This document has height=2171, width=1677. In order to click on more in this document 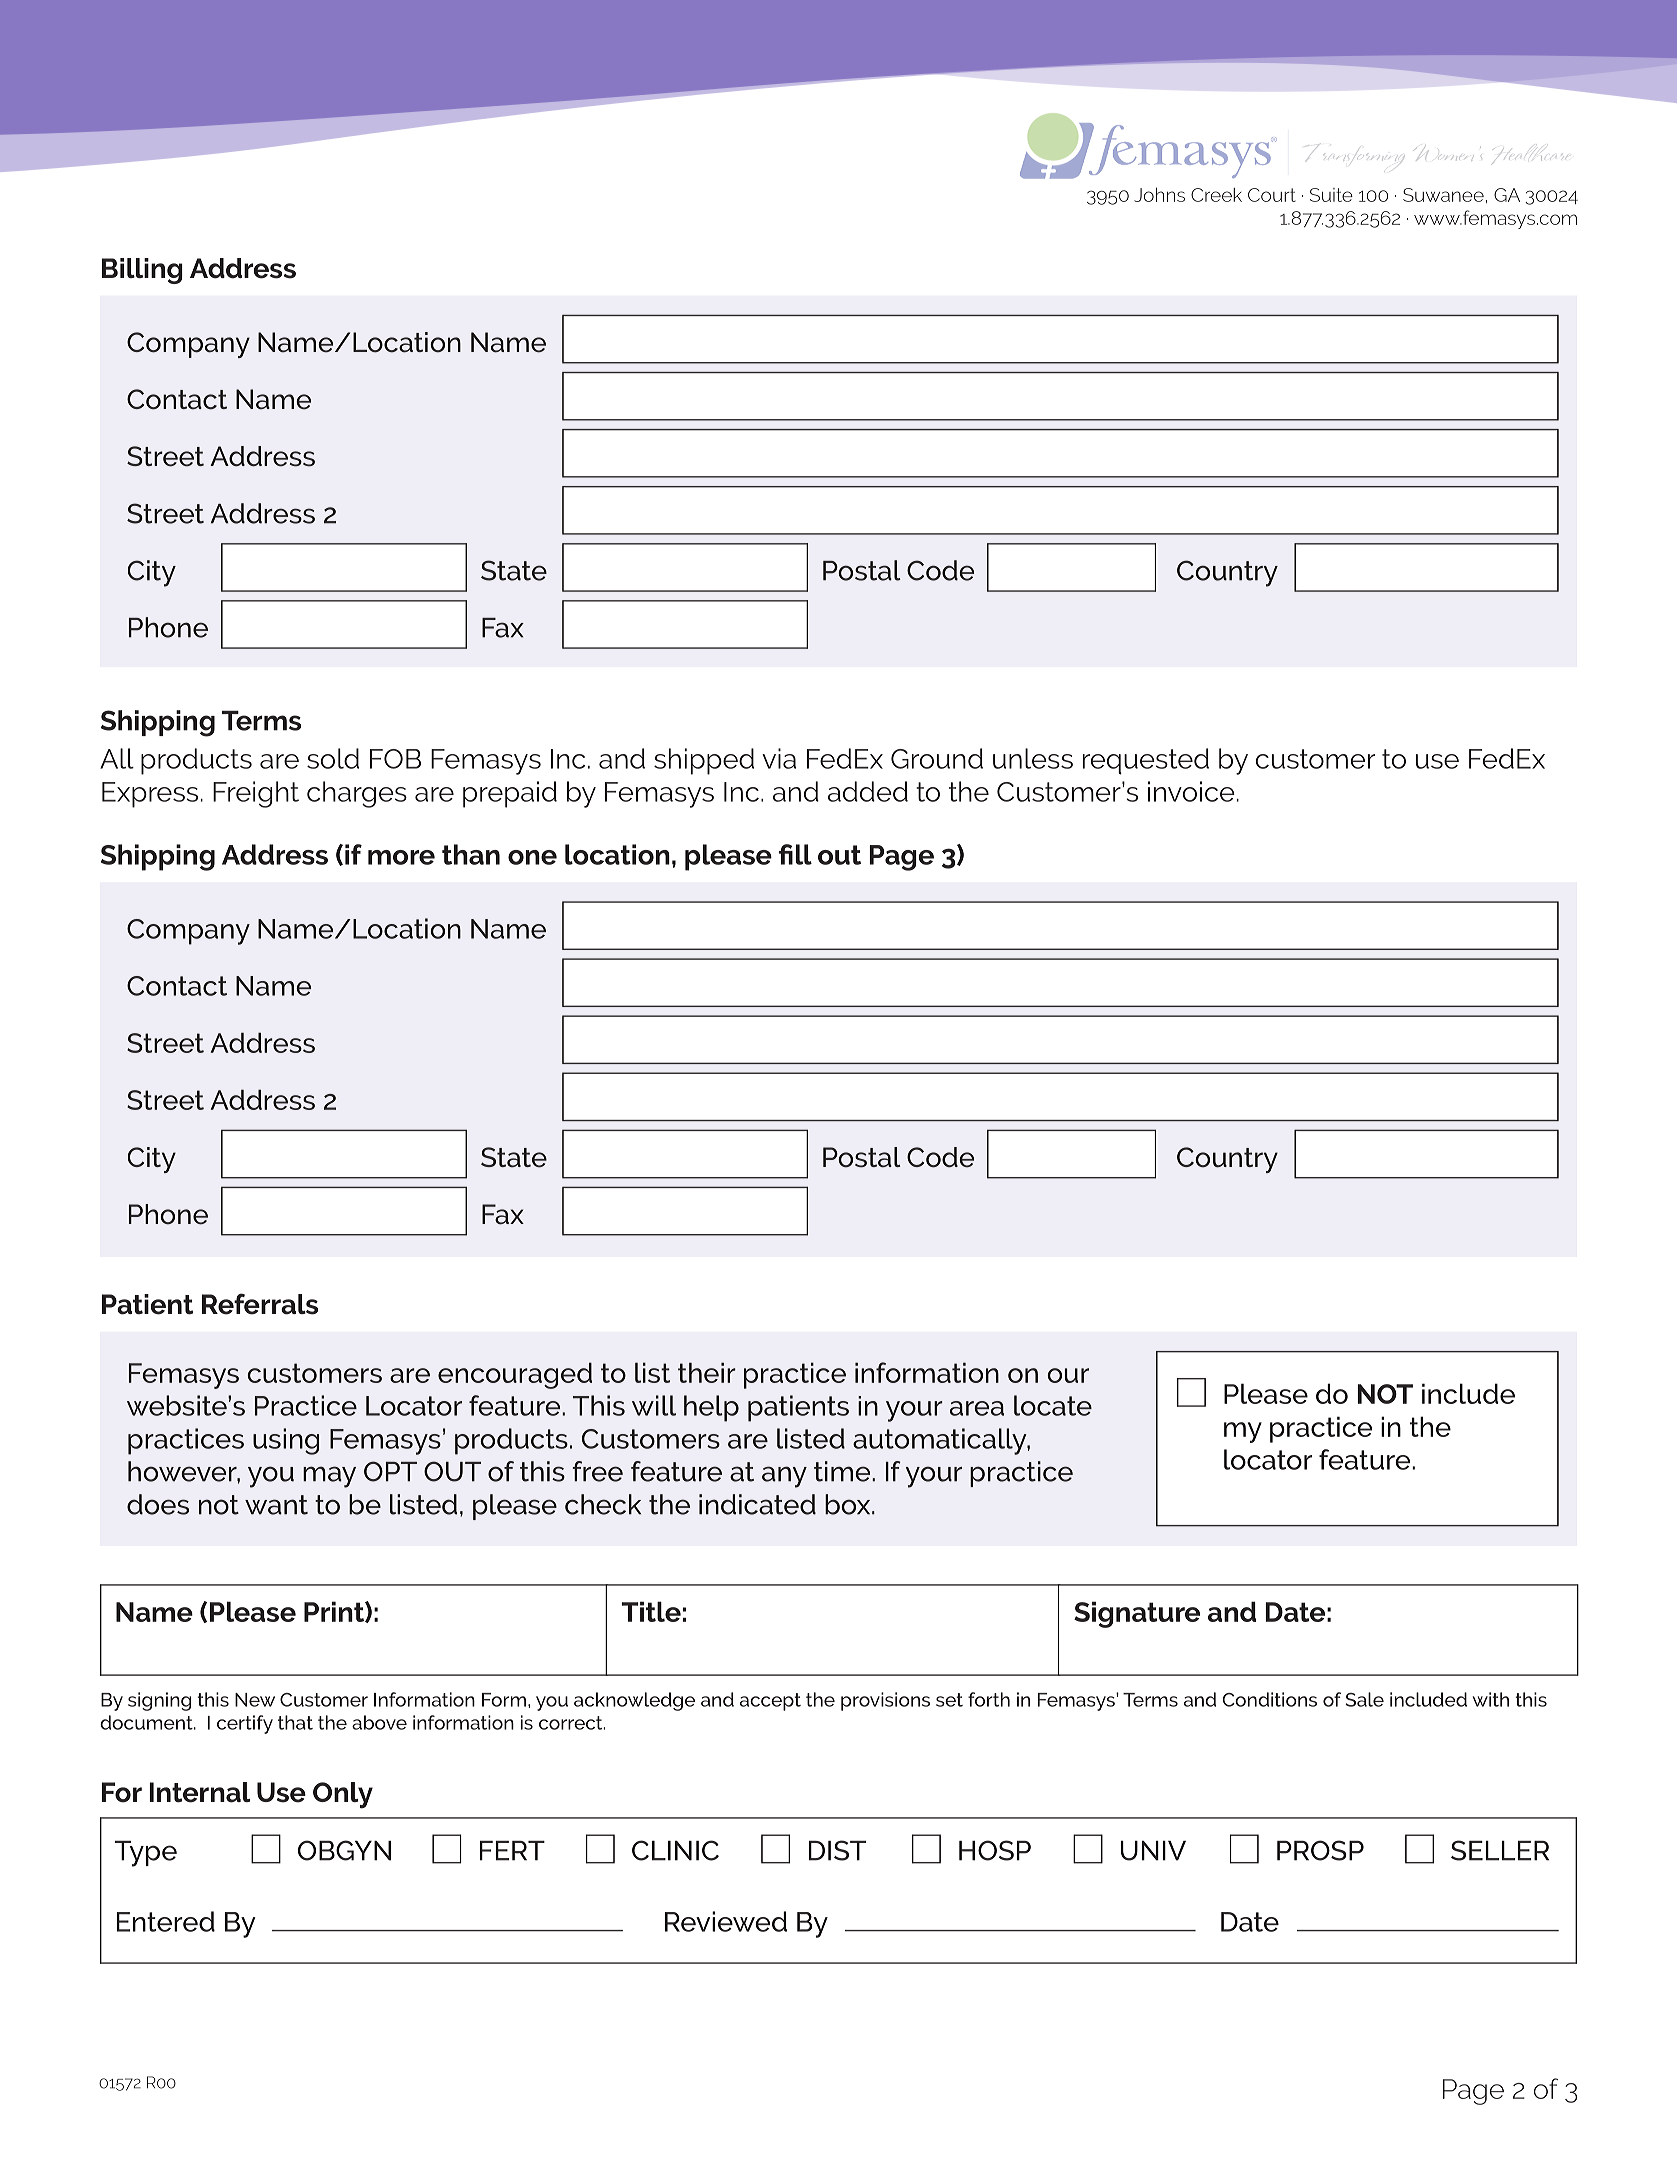, I will do `click(401, 857)`.
